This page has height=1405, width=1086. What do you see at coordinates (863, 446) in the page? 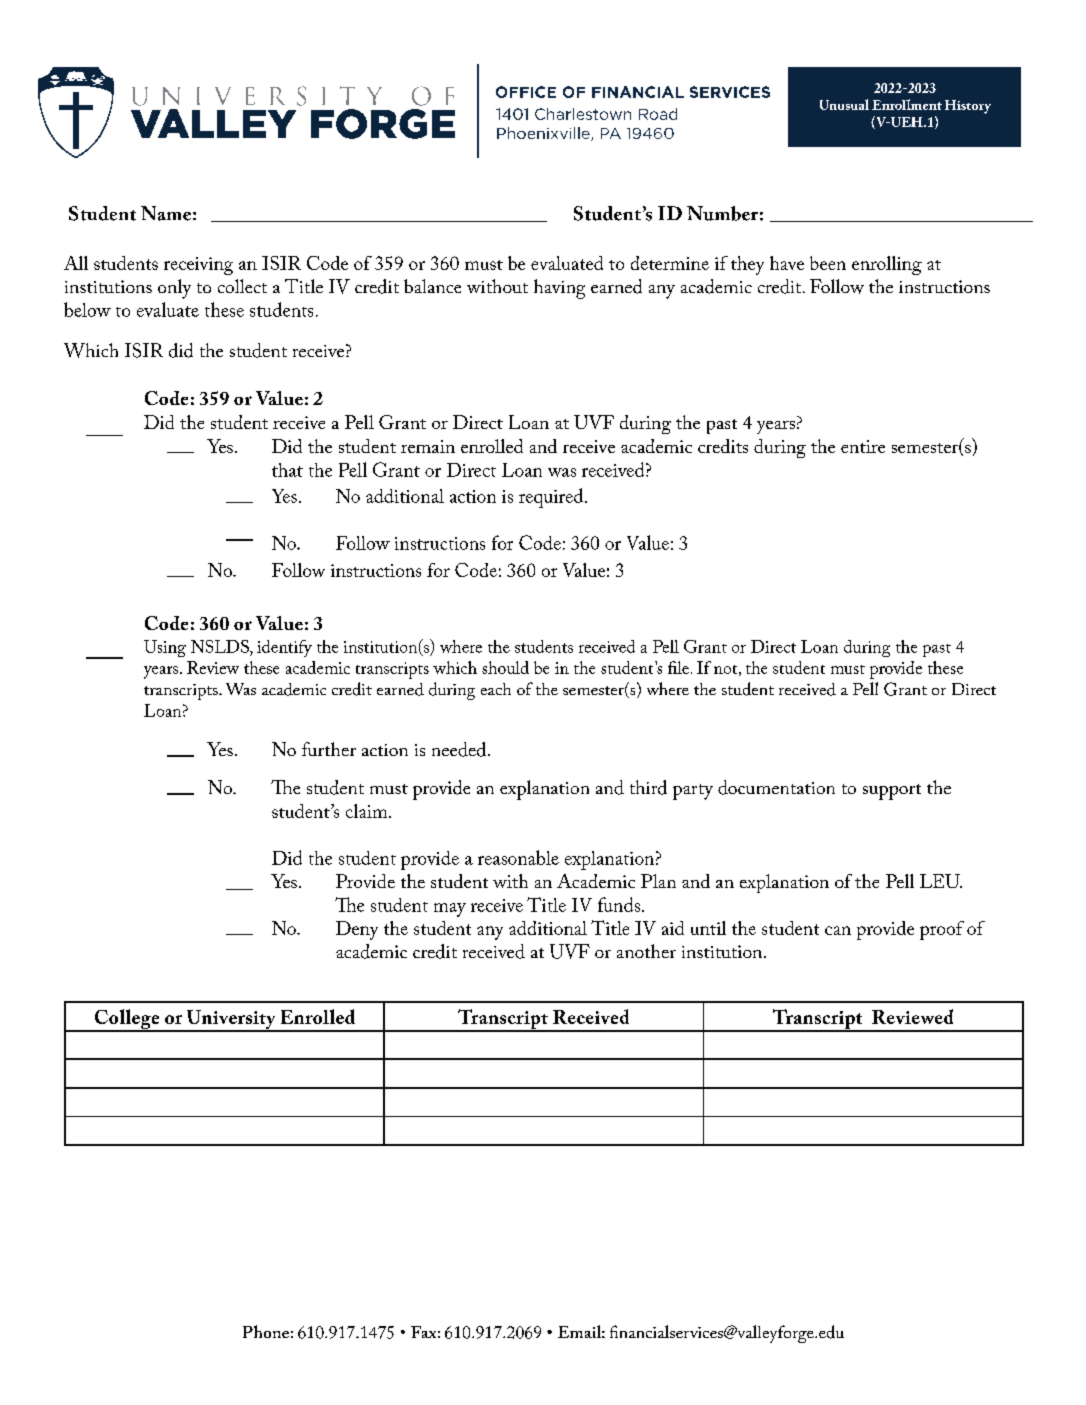
I see `entire` at bounding box center [863, 446].
